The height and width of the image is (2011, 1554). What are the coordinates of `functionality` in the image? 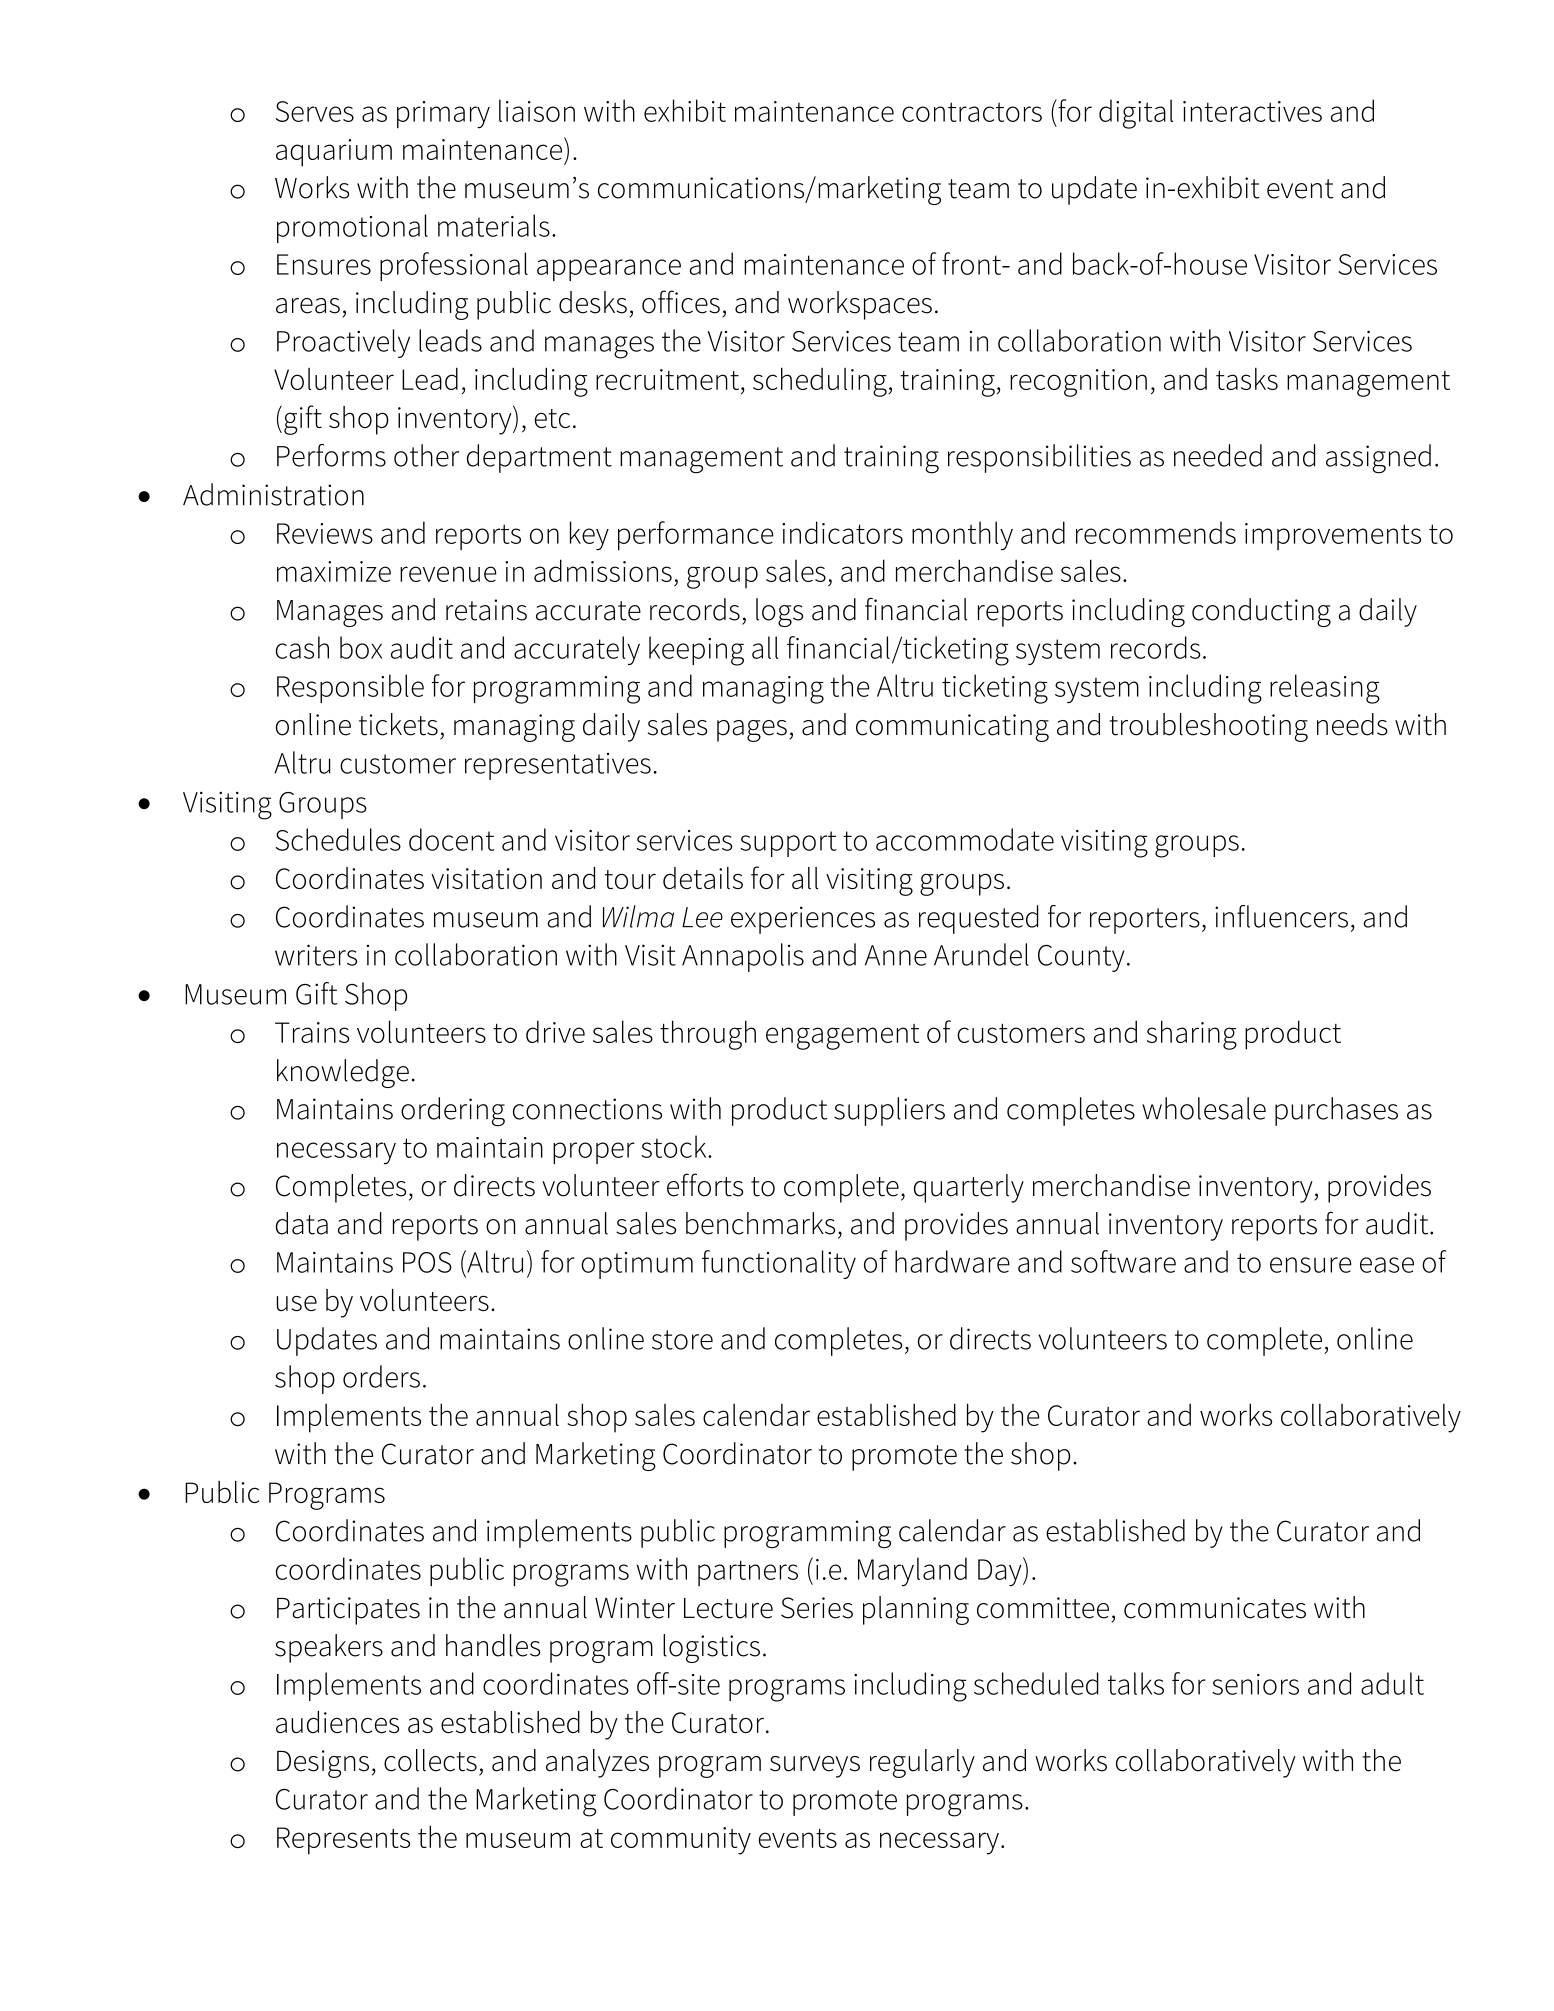 It's located at (779, 1264).
